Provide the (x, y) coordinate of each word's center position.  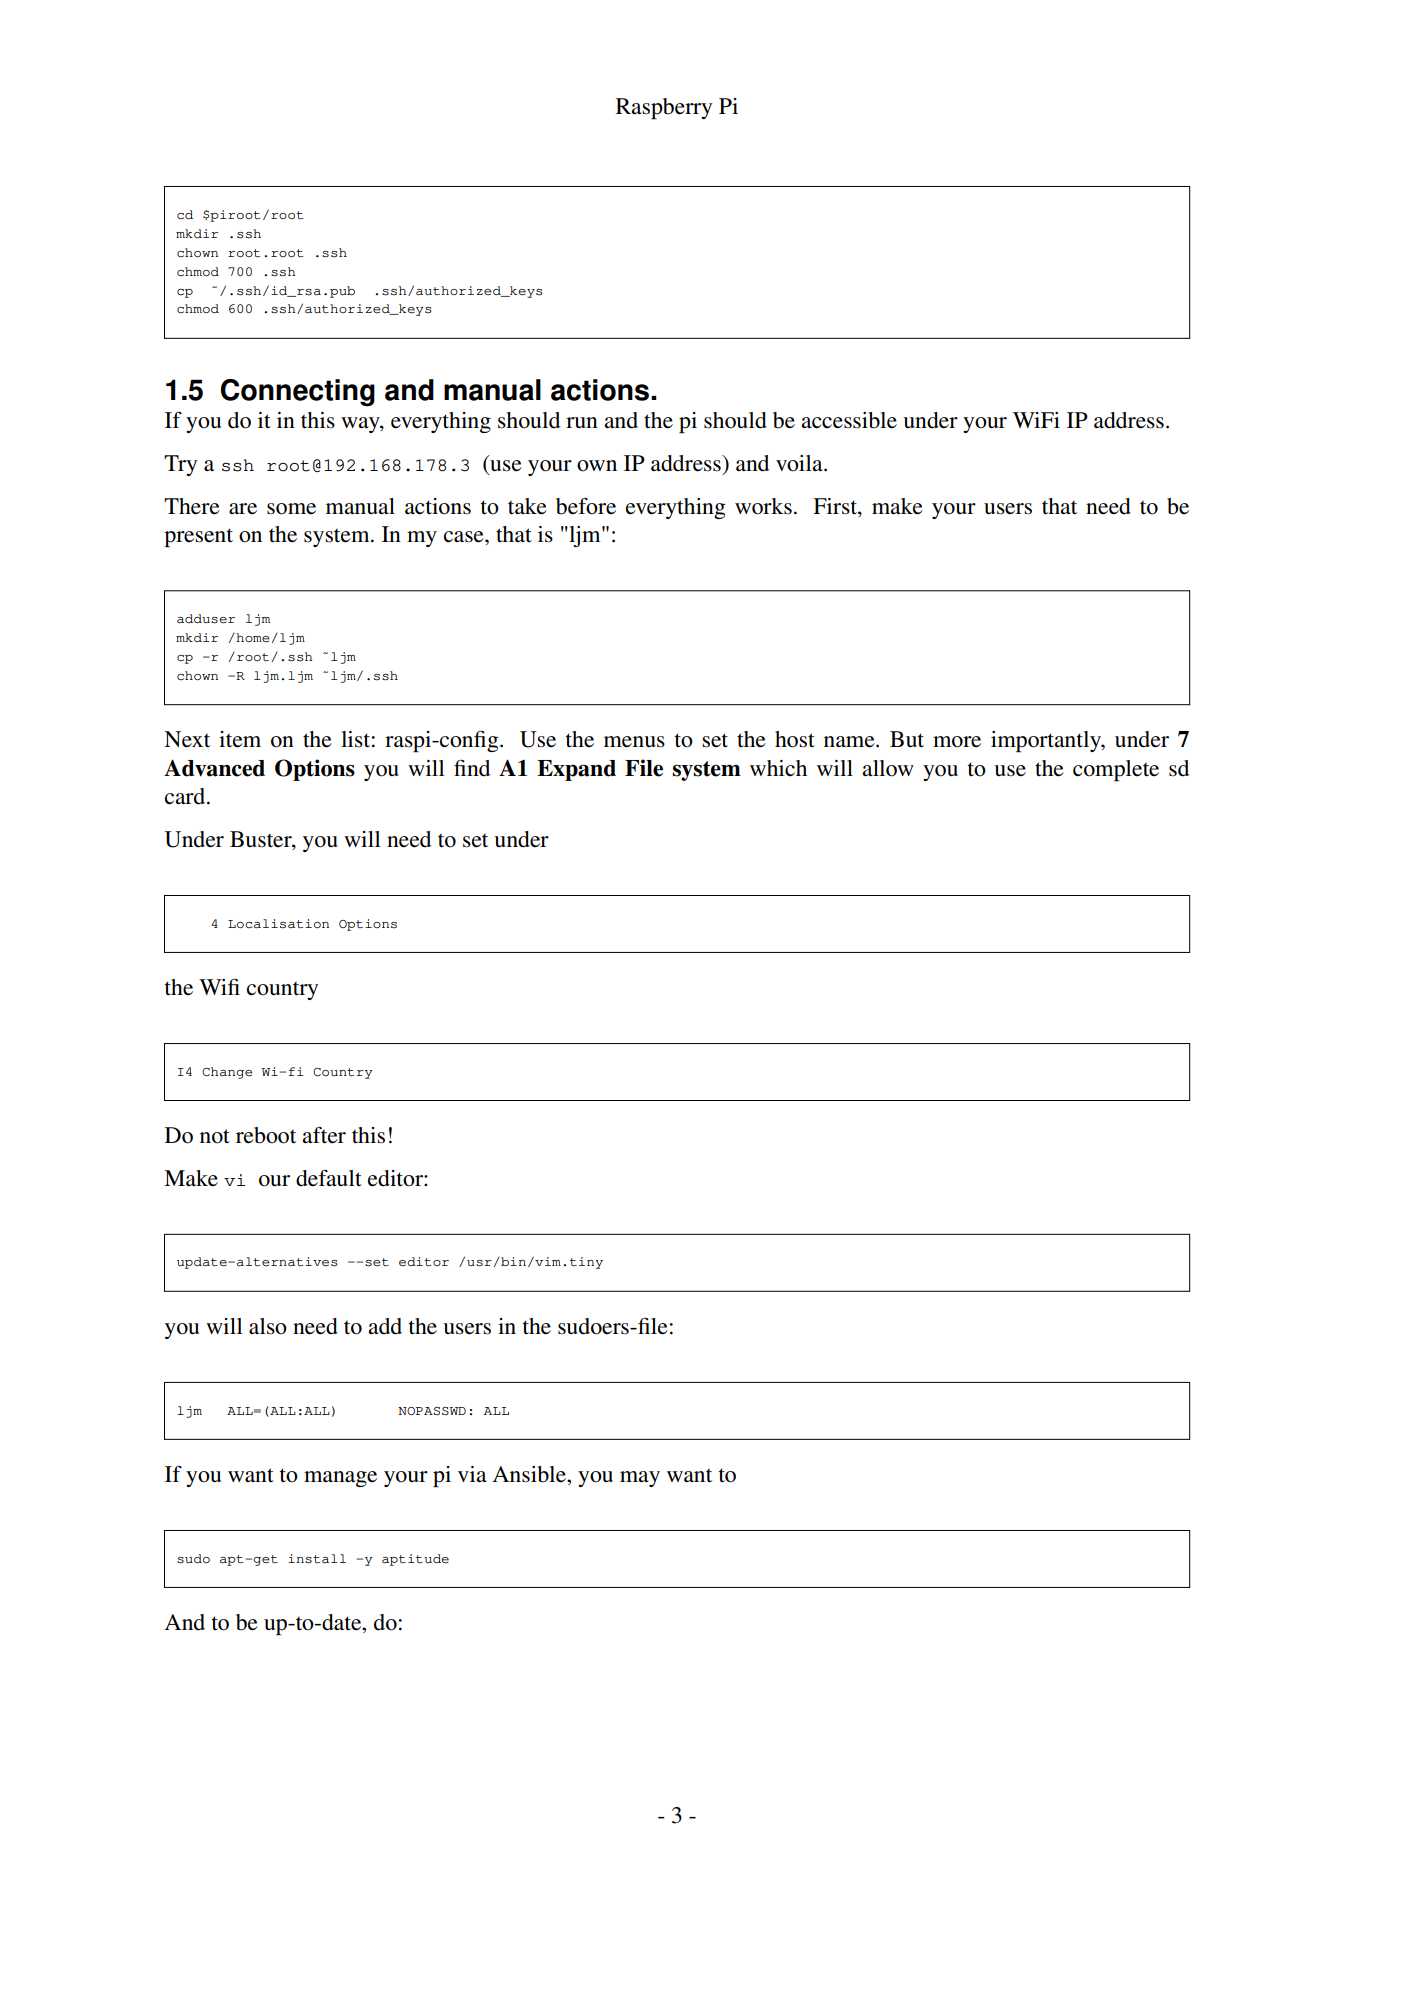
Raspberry (664, 108)
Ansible (530, 1474)
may (640, 1479)
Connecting (298, 393)
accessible (849, 420)
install (317, 1559)
